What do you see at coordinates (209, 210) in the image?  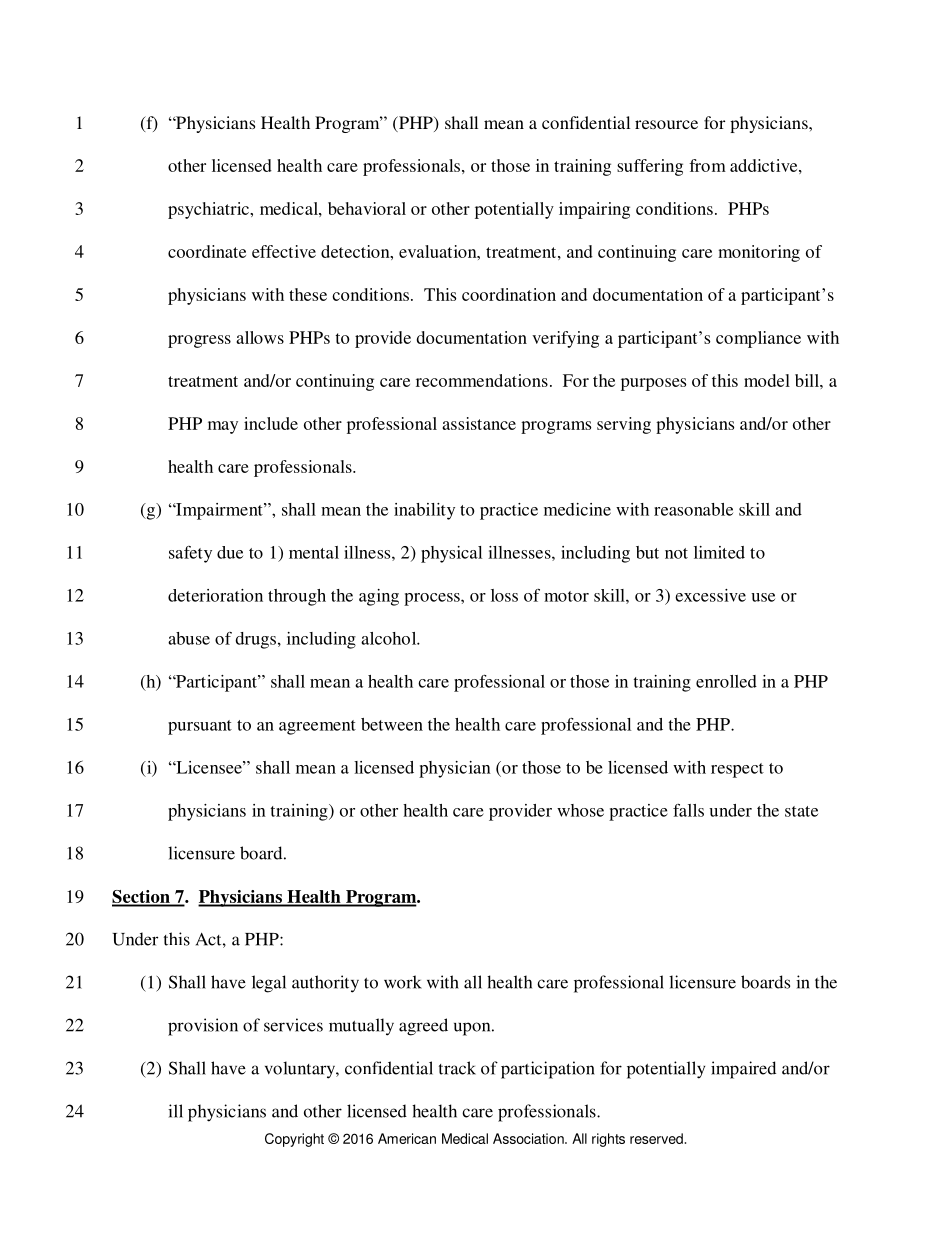 I see `psychiatric` at bounding box center [209, 210].
